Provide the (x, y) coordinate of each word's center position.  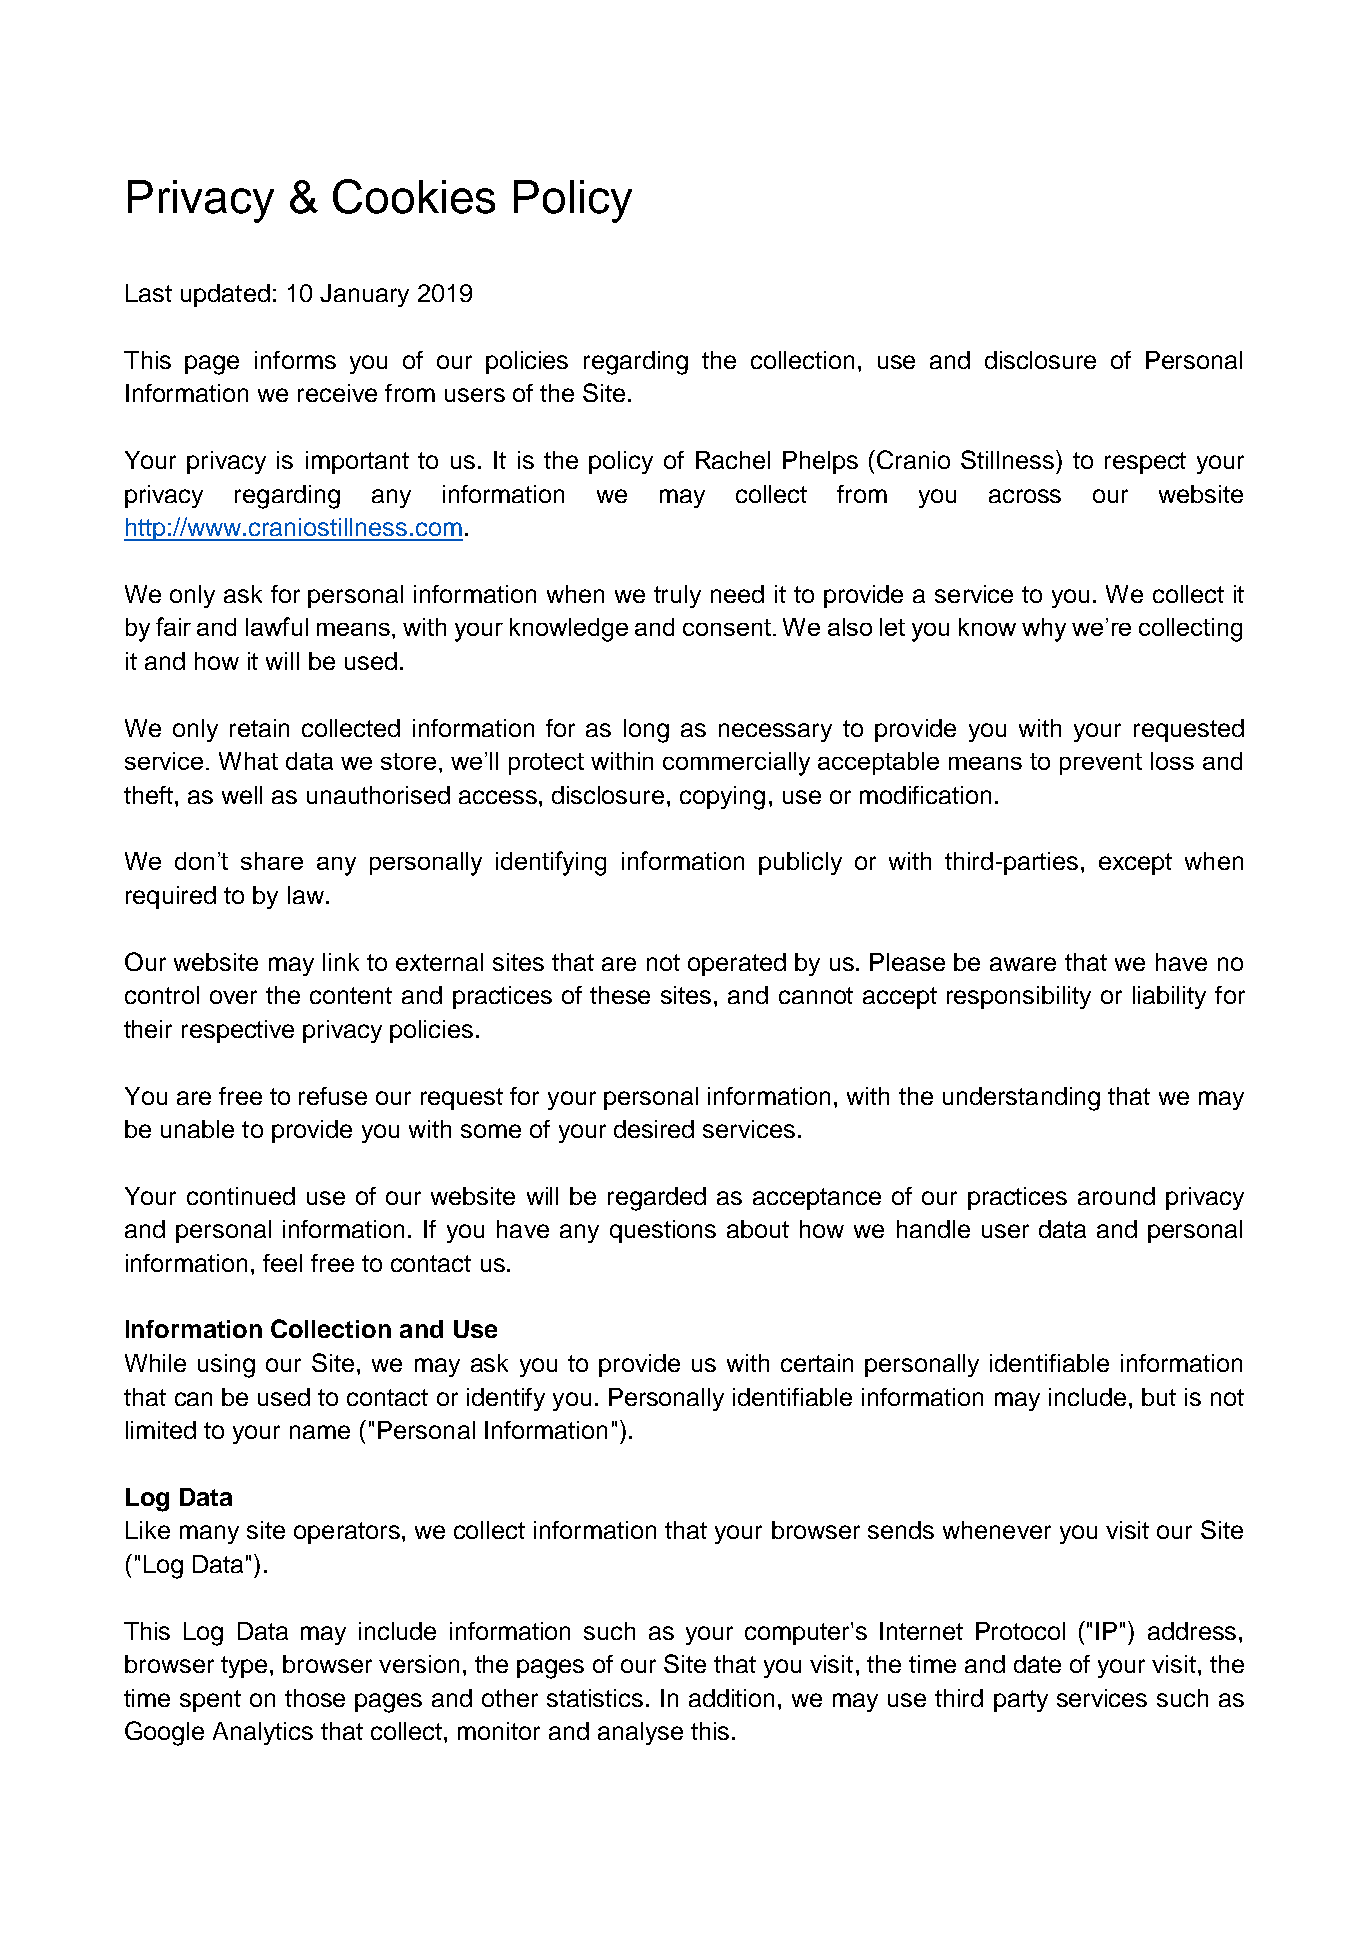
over (233, 997)
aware (1023, 964)
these (620, 995)
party (1021, 1701)
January (364, 295)
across (1025, 496)
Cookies (414, 196)
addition (731, 1698)
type (244, 1667)
